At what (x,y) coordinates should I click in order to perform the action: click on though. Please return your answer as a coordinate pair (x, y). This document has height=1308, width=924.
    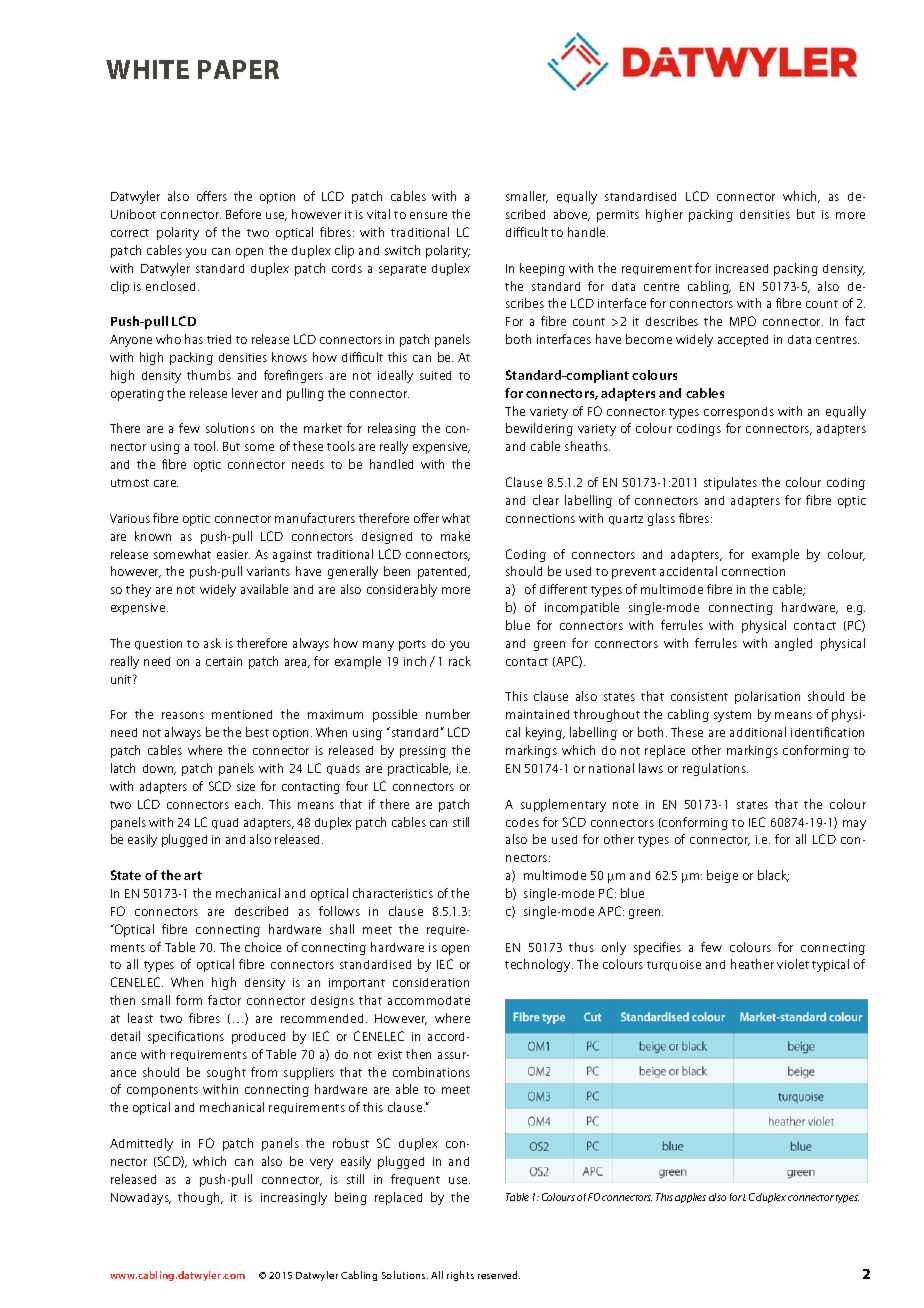
    Looking at the image, I should click on (200, 1198).
